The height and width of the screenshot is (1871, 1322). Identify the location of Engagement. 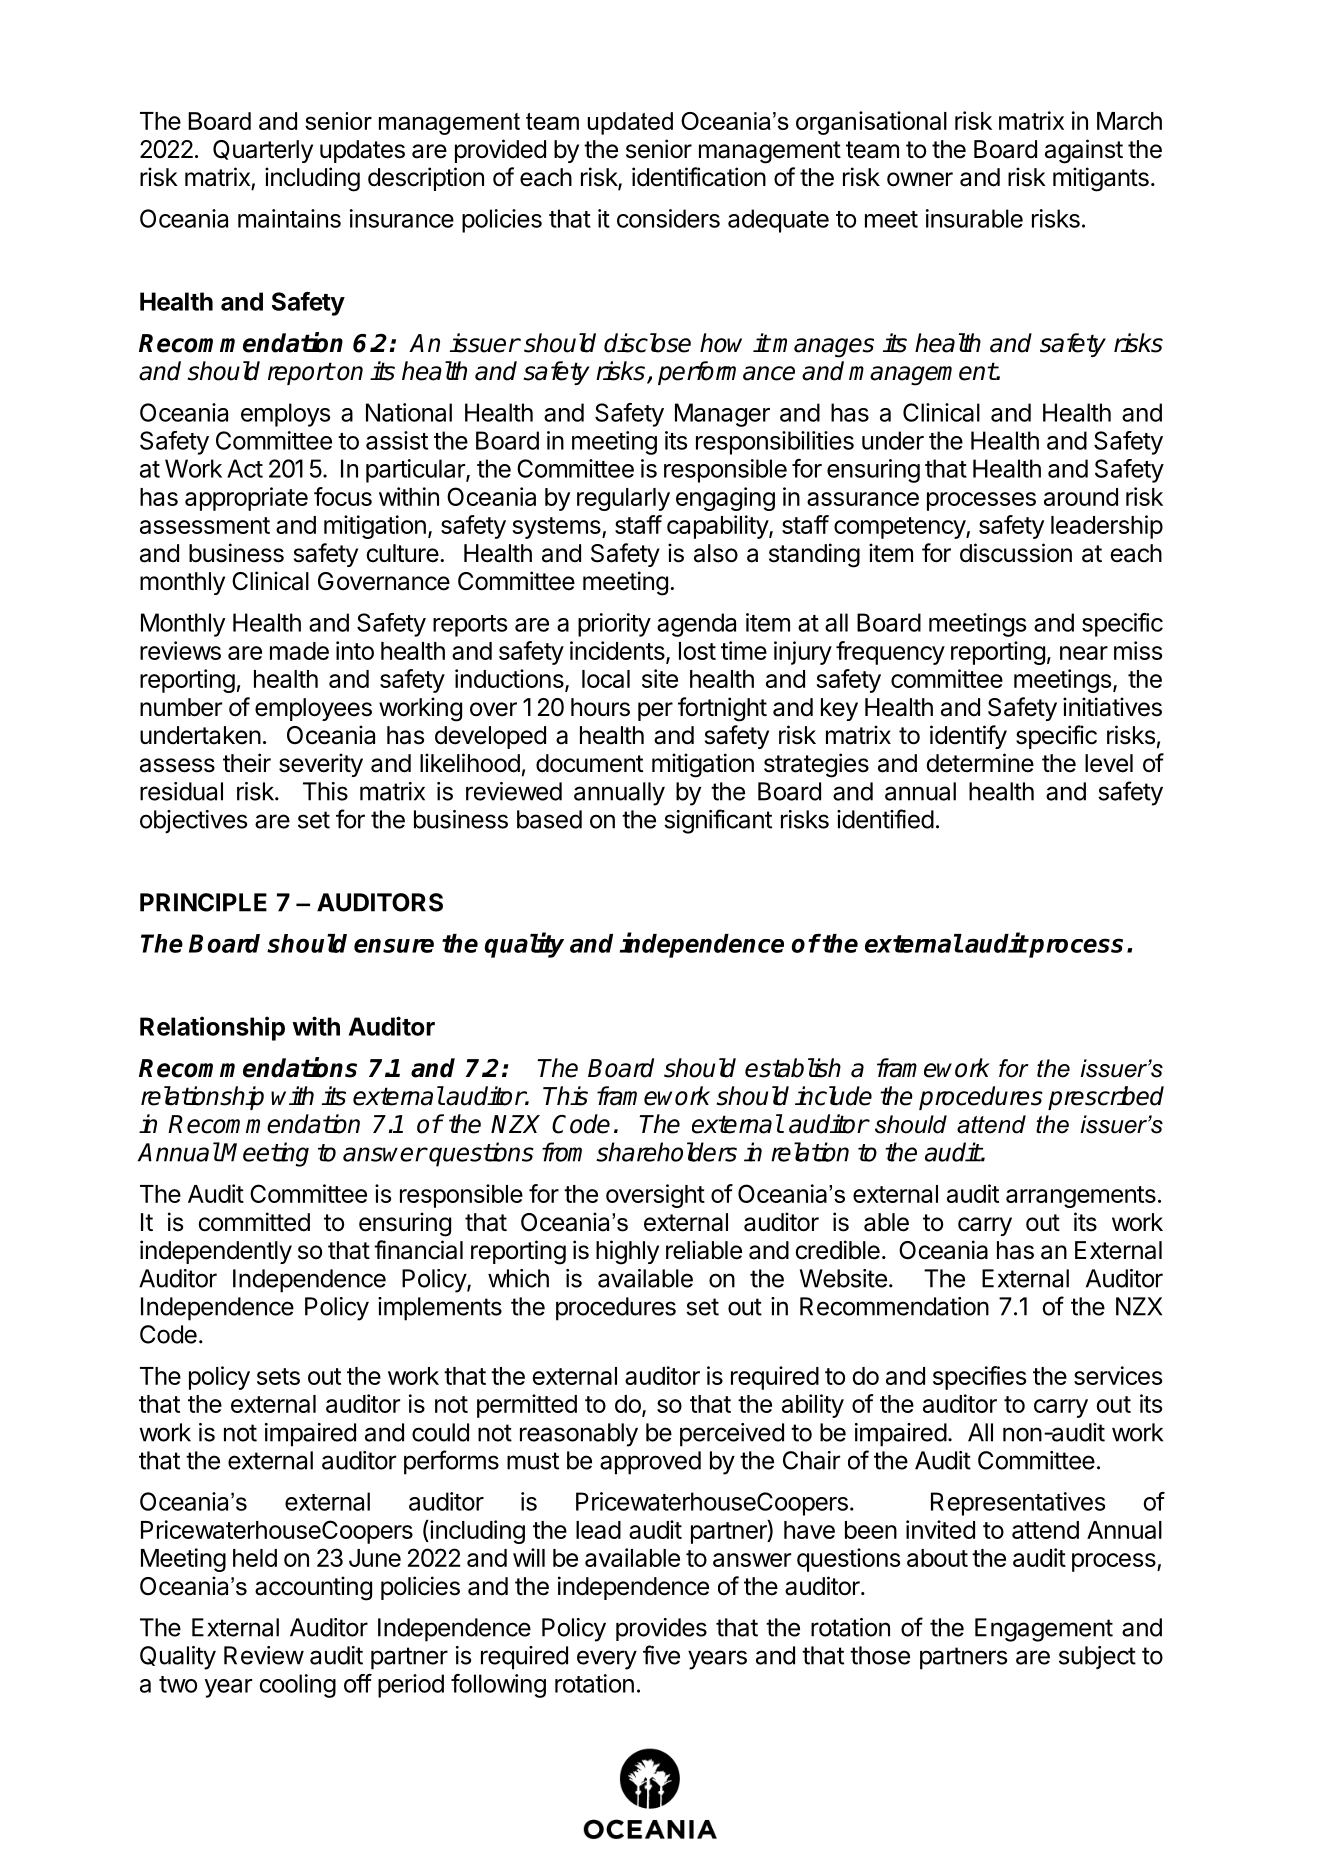
(1044, 1630).
